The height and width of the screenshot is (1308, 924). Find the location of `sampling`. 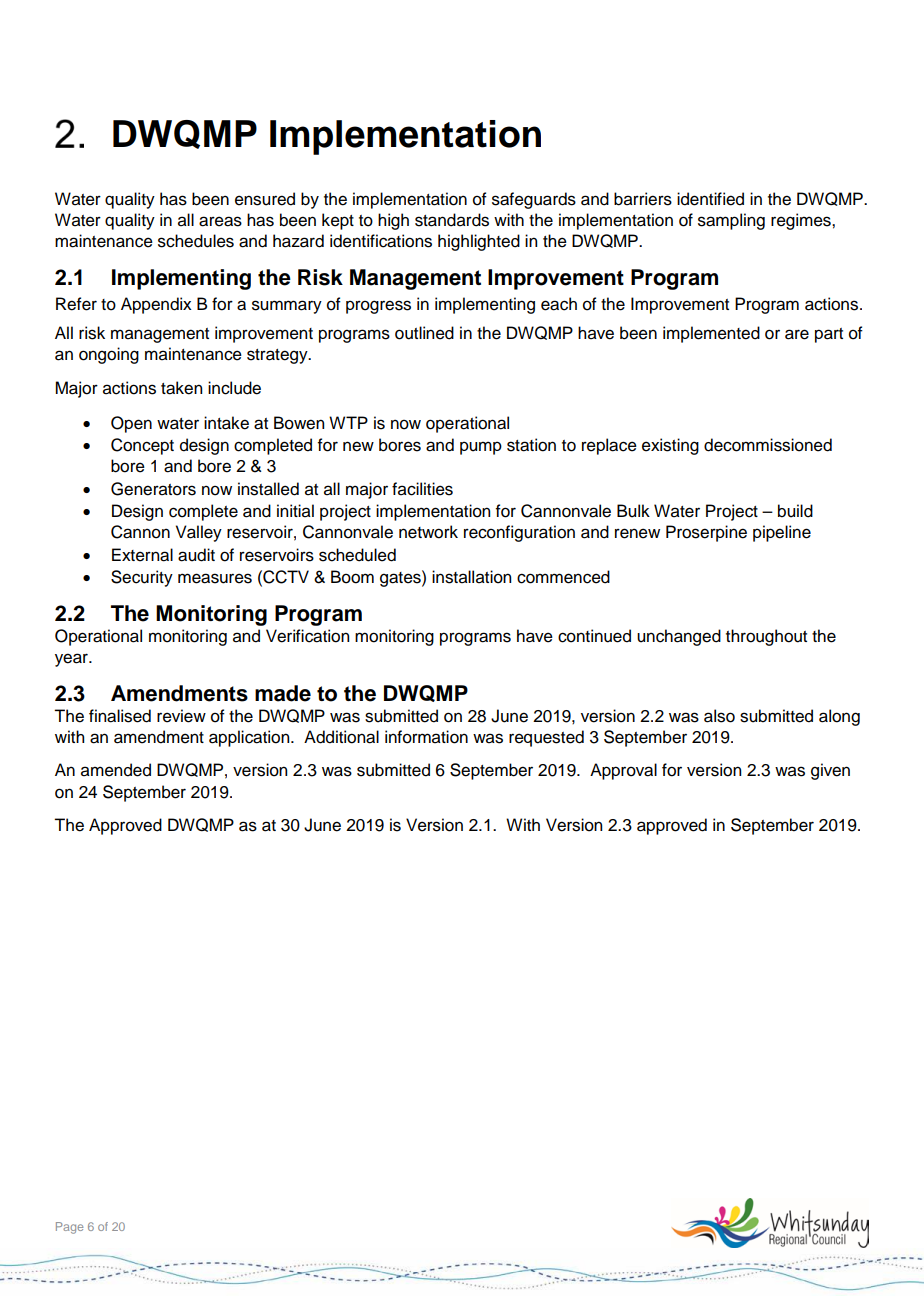

sampling is located at coordinates (731, 221).
